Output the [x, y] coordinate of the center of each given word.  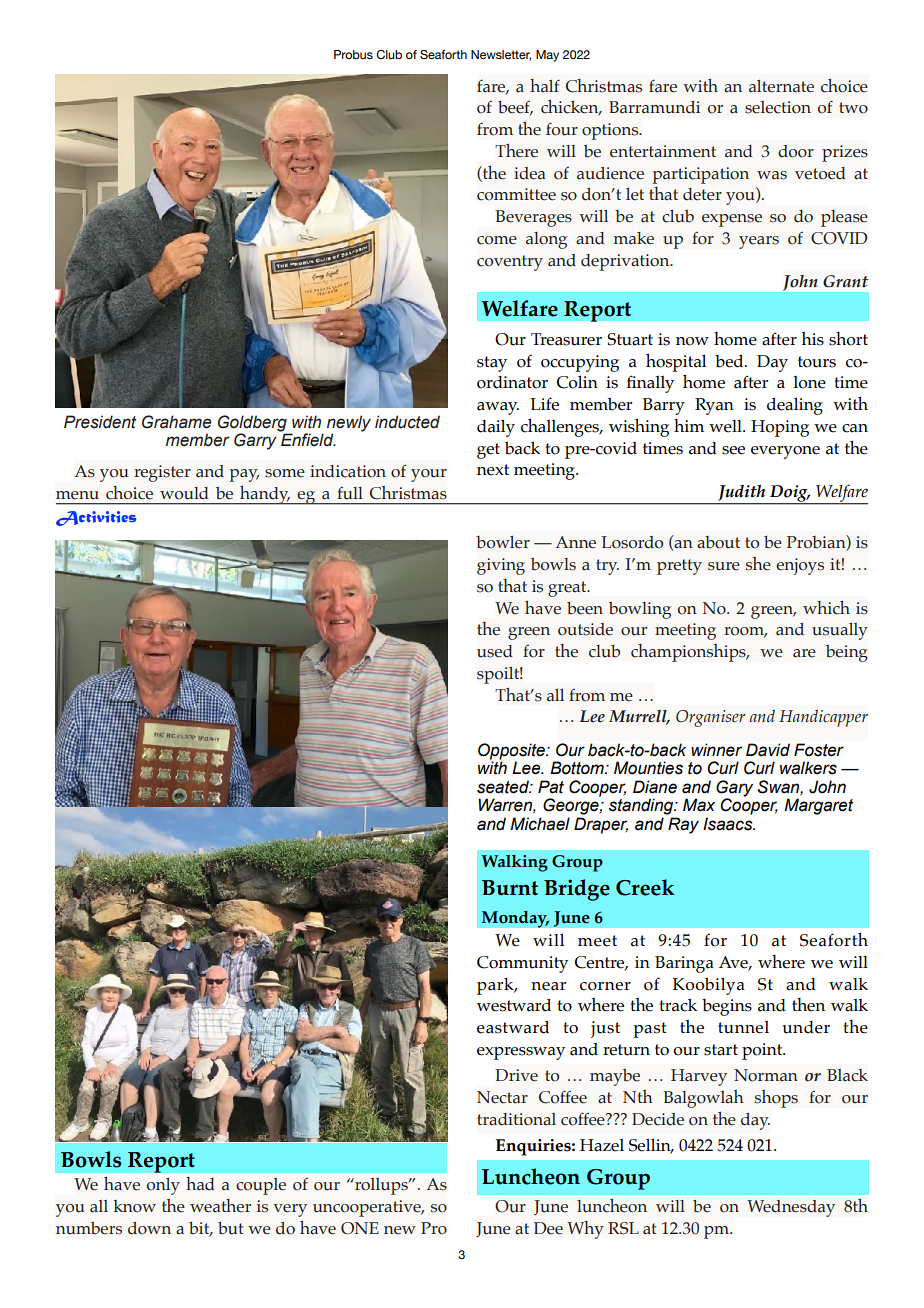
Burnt [510, 888]
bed [730, 361]
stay [492, 364]
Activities [96, 518]
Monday [515, 919]
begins [727, 1007]
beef [515, 108]
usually [840, 631]
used [495, 651]
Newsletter [501, 55]
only [163, 1186]
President [100, 422]
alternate [781, 86]
